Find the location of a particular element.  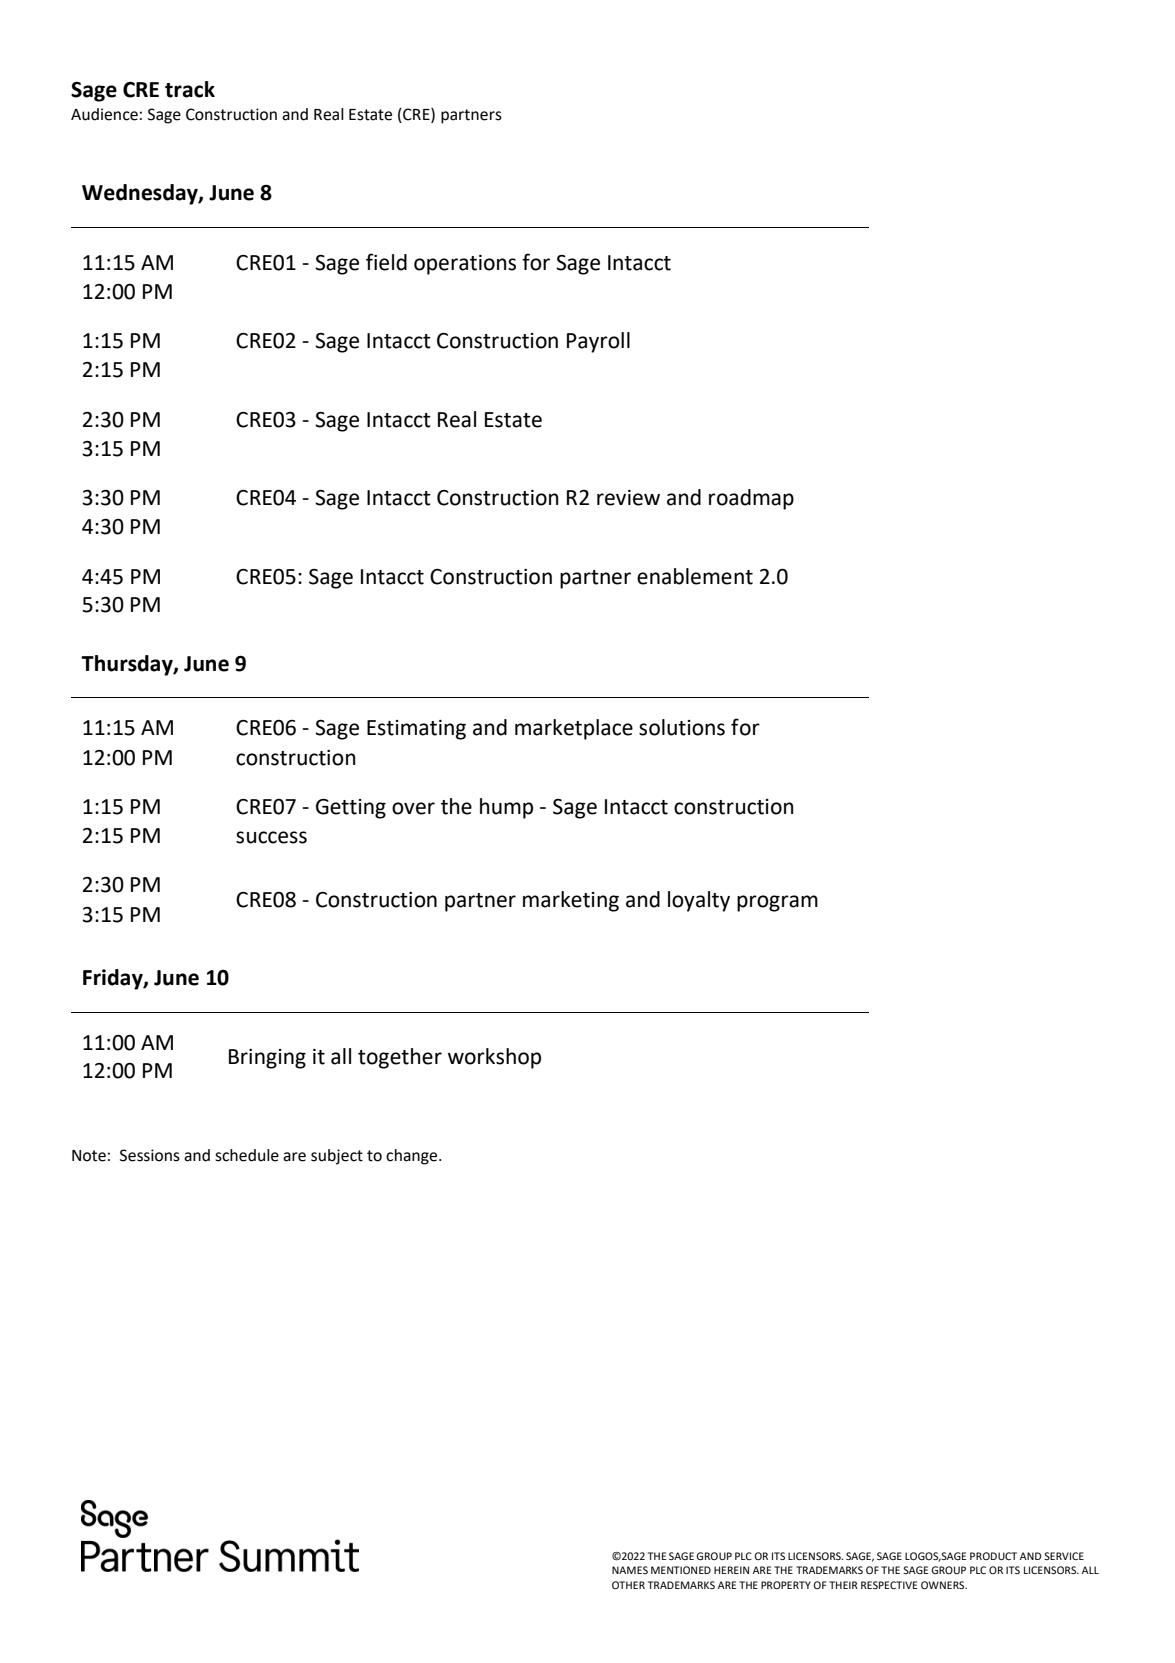

roadmap is located at coordinates (751, 499).
